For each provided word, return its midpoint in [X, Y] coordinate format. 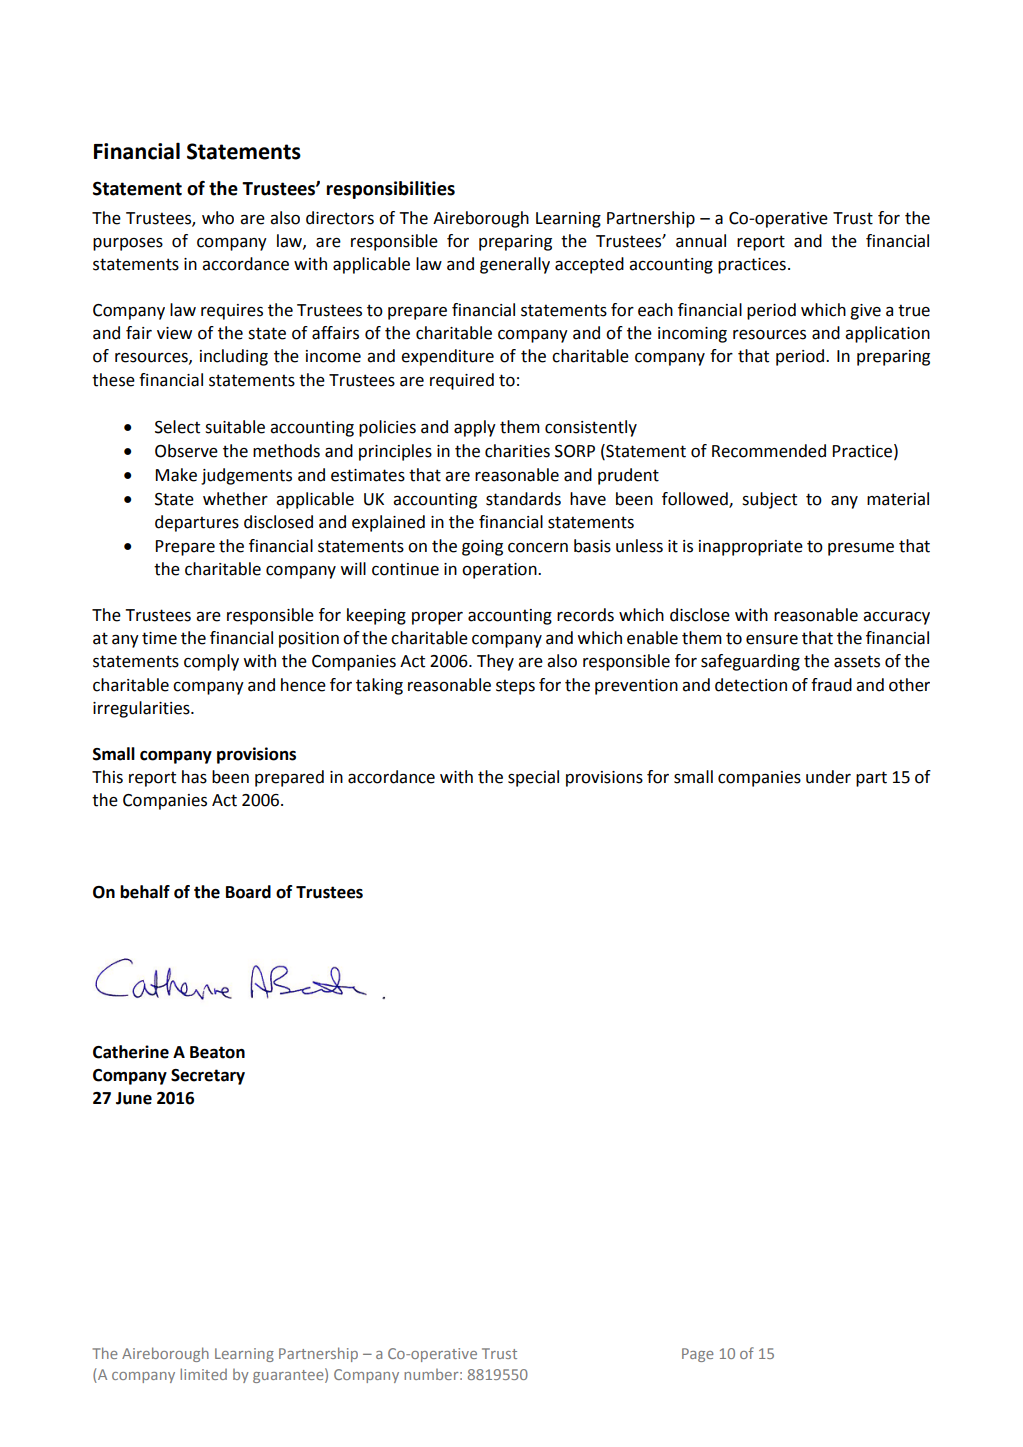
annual [701, 241]
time [159, 638]
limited [203, 1374]
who [218, 218]
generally [515, 265]
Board [248, 892]
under [828, 777]
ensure [772, 640]
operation [500, 571]
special [533, 778]
